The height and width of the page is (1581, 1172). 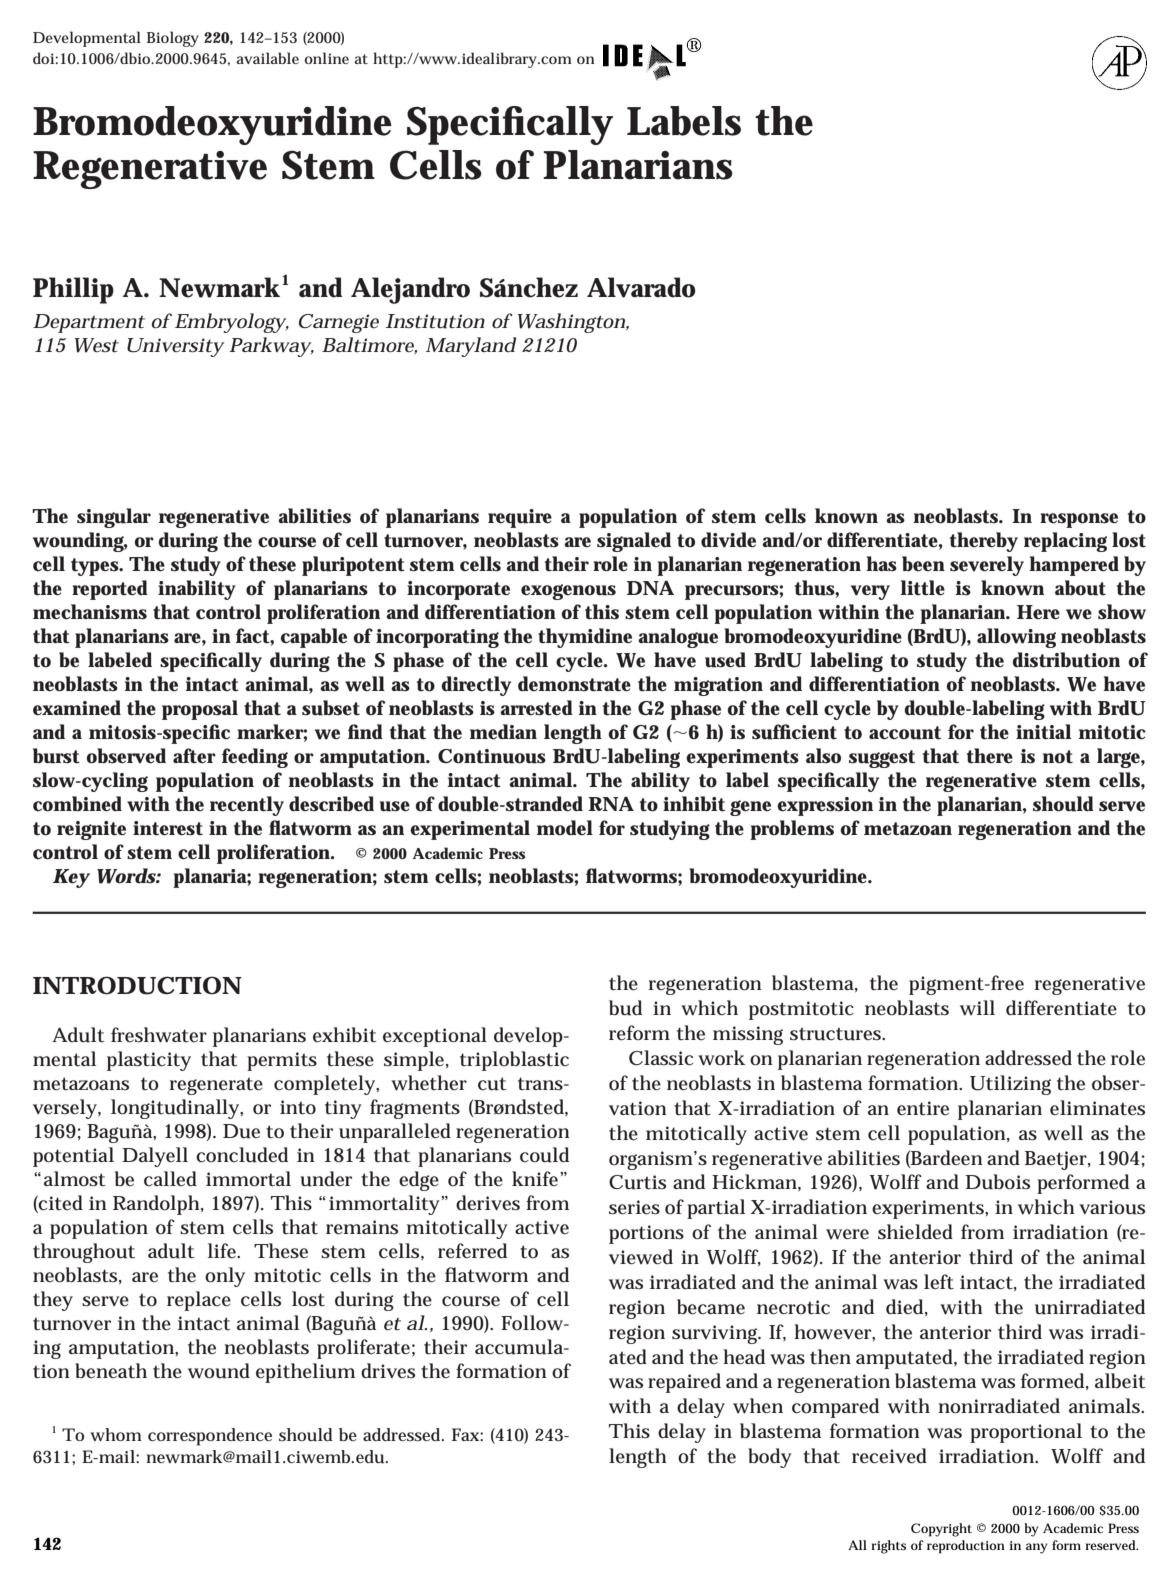 I want to click on will, so click(x=977, y=1008).
